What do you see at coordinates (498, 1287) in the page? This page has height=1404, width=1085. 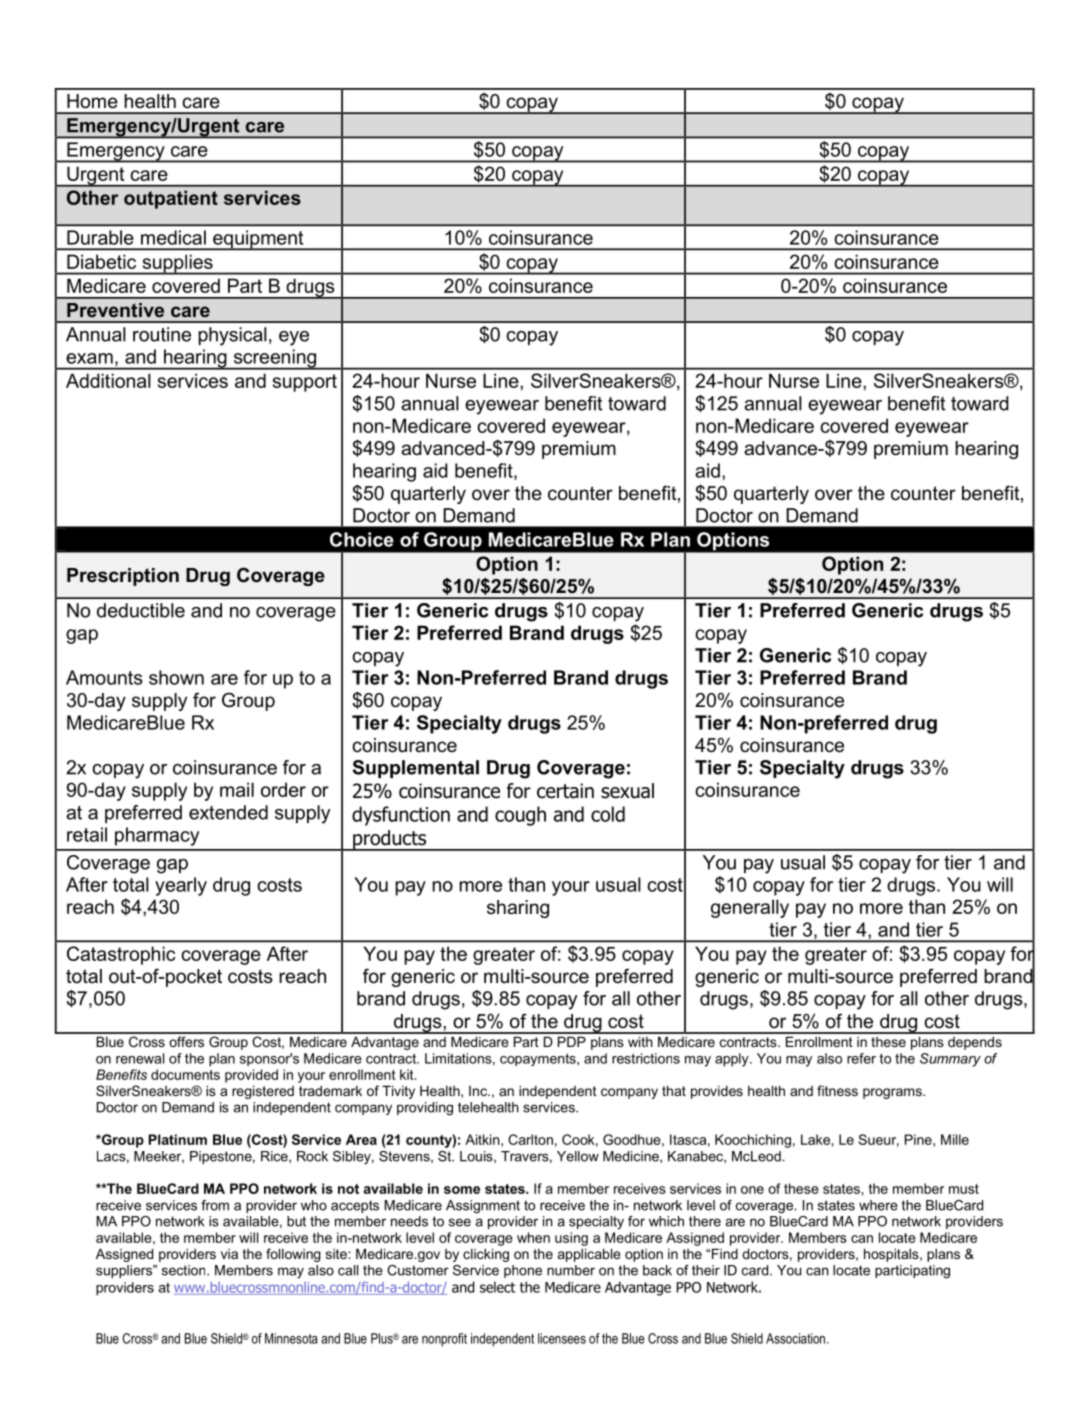 I see `select` at bounding box center [498, 1287].
